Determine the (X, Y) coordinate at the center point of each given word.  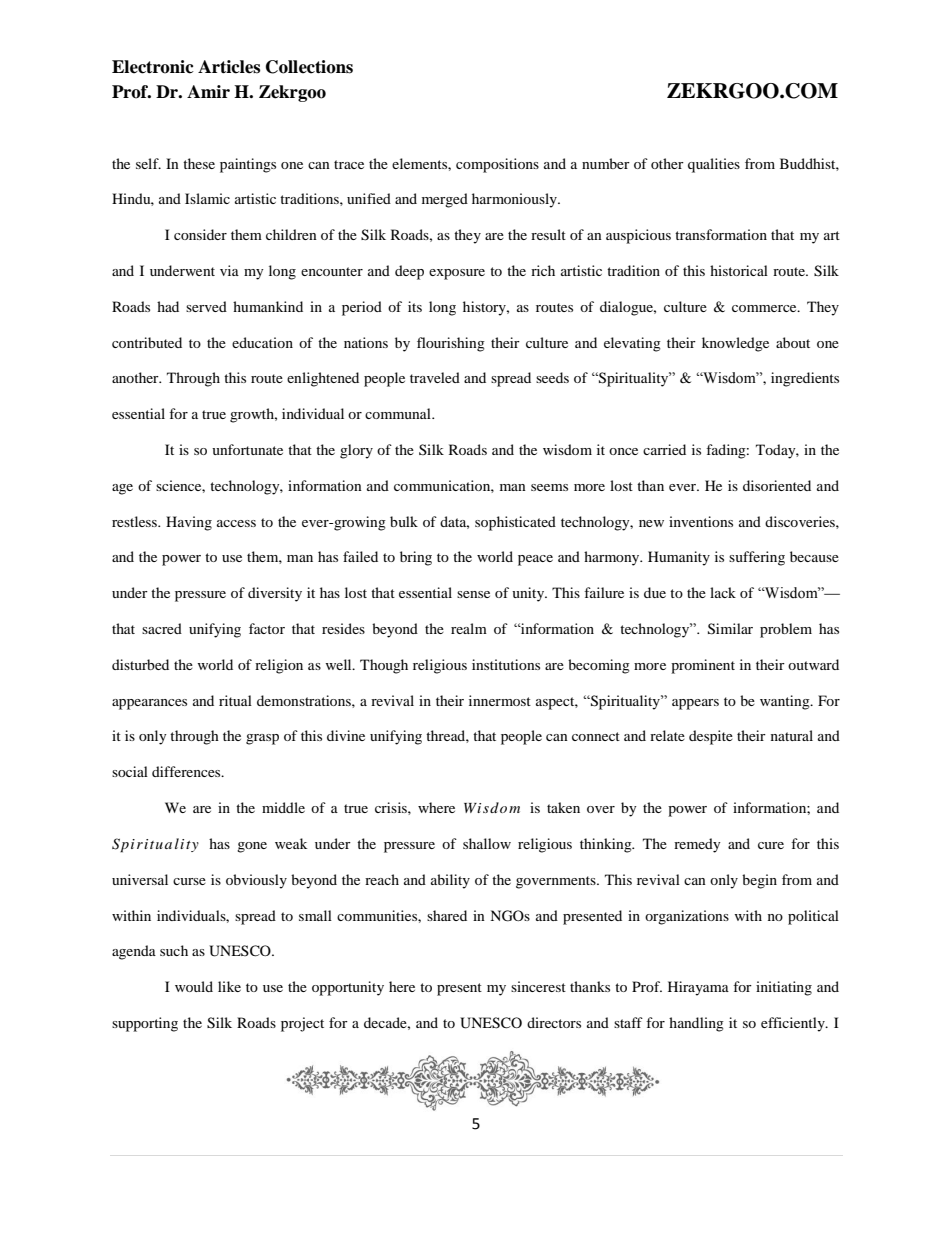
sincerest (538, 986)
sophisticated (515, 523)
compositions (497, 165)
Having (189, 523)
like (229, 986)
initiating (784, 988)
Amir (208, 91)
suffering (757, 558)
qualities (714, 165)
